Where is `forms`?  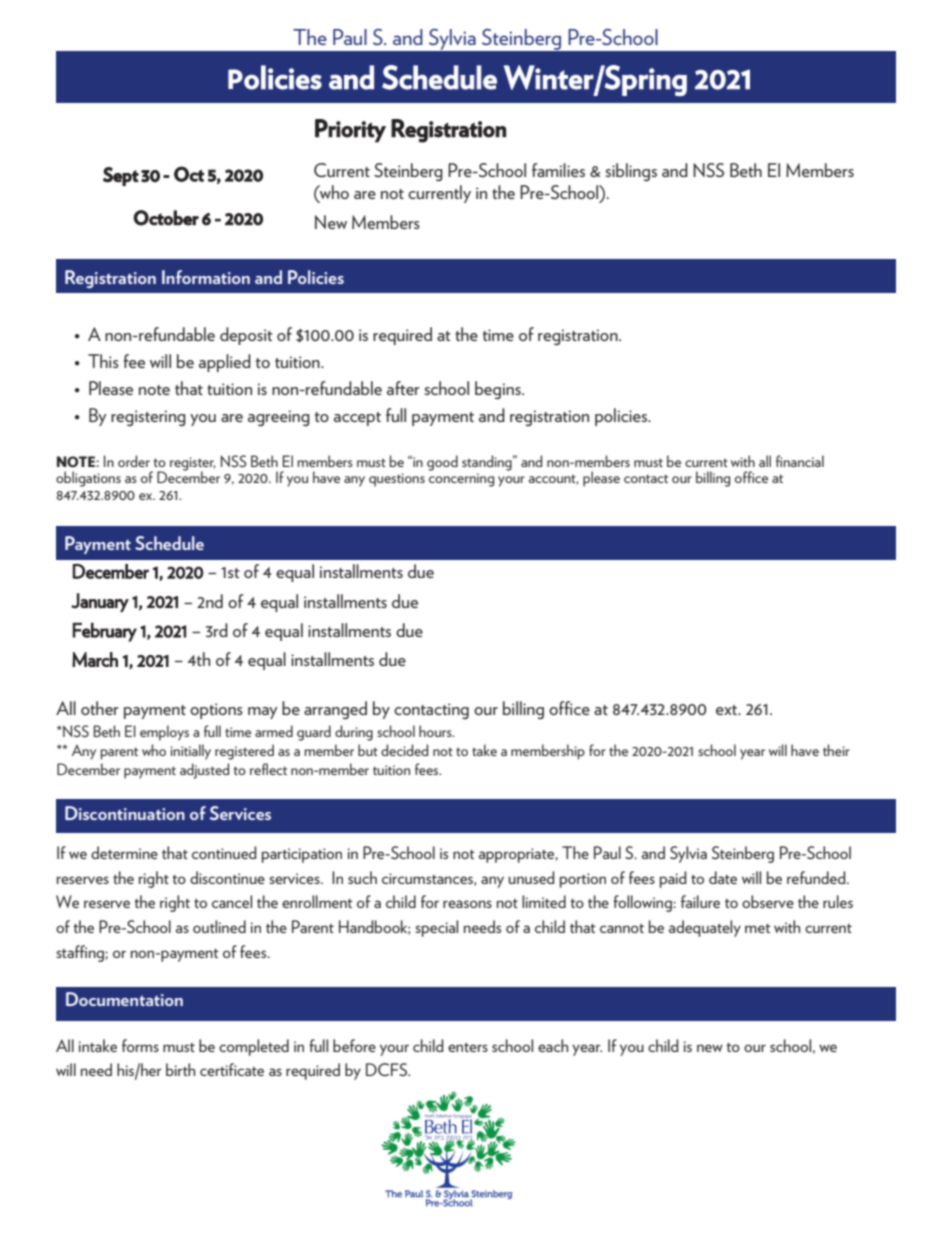
forms is located at coordinates (140, 1045).
